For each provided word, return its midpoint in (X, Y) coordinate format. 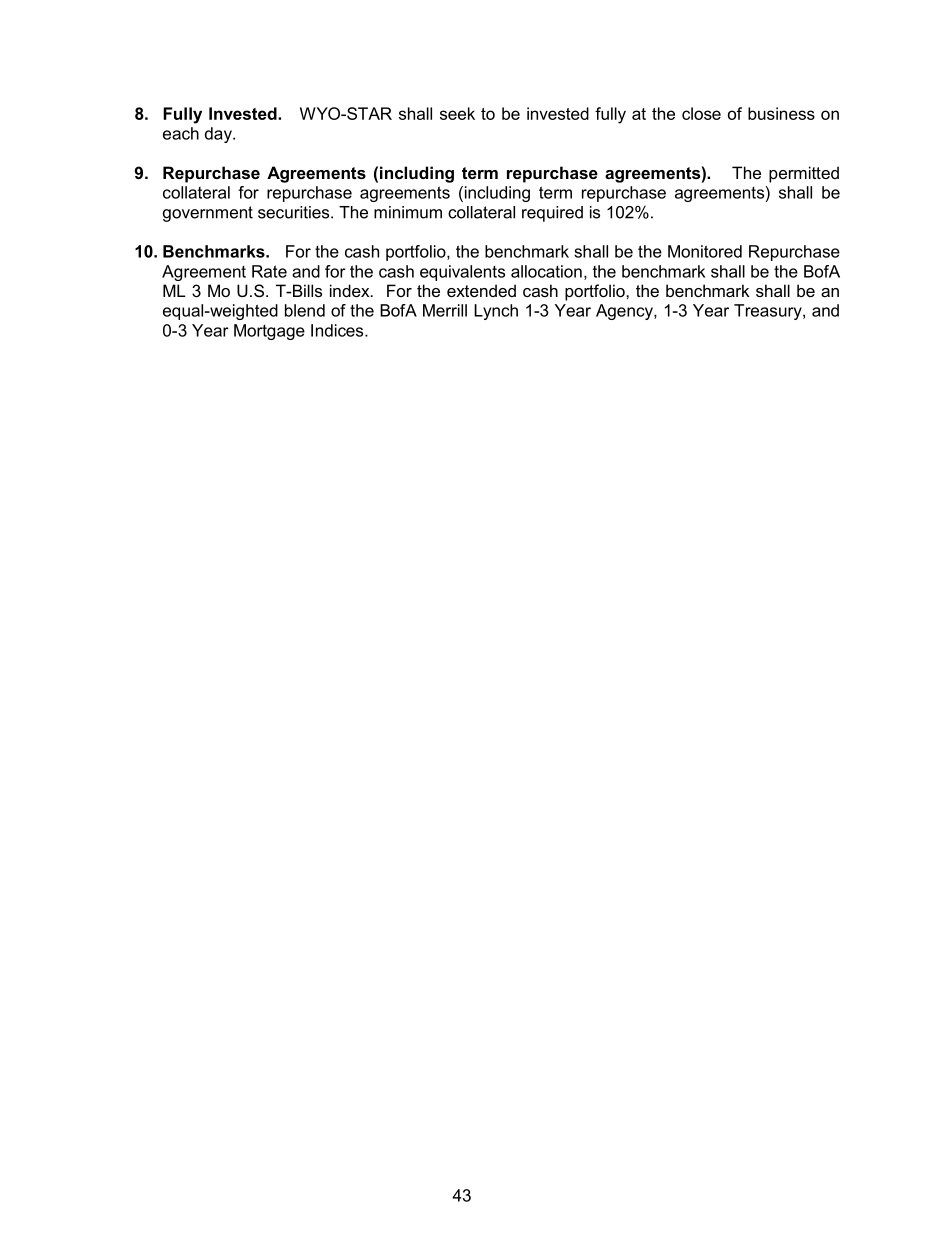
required (552, 214)
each (181, 133)
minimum (408, 212)
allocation (546, 271)
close (701, 113)
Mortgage (269, 332)
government (208, 214)
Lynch (496, 312)
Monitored (705, 251)
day (219, 135)
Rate (269, 271)
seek (457, 113)
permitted (804, 174)
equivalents (462, 273)
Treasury (769, 312)
